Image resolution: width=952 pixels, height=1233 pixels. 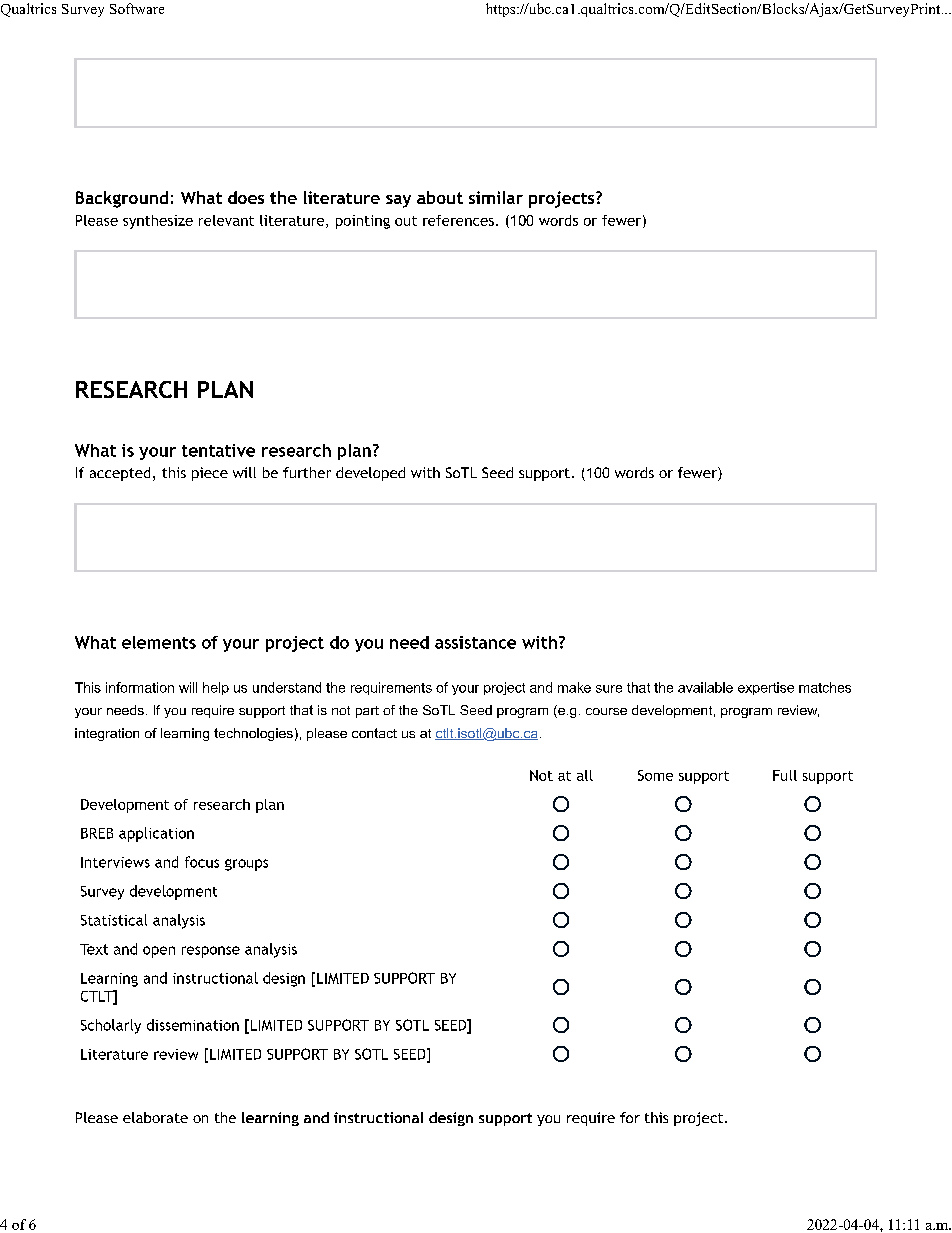 I want to click on dissemination, so click(x=193, y=1025).
